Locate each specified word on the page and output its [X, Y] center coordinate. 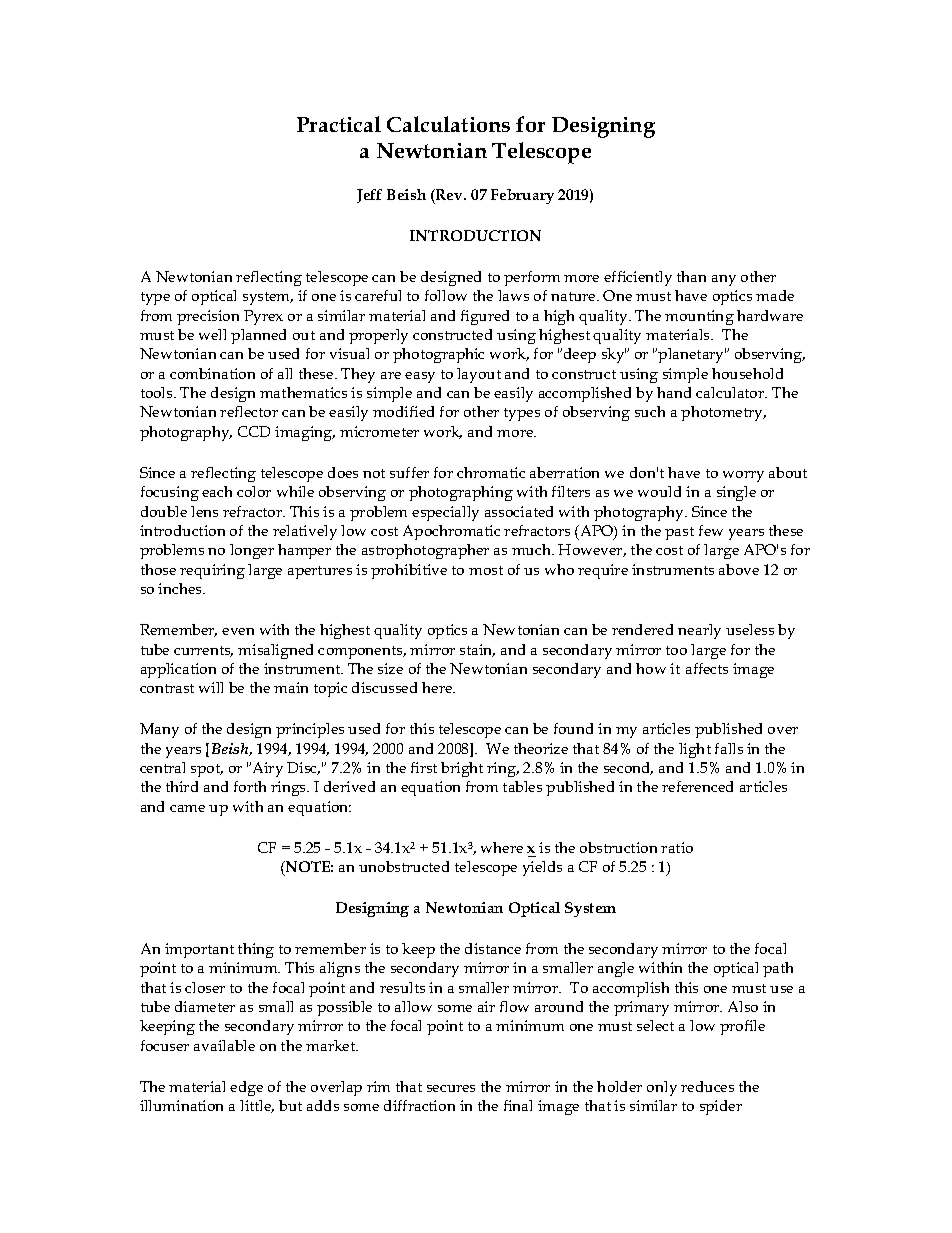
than [691, 276]
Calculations [448, 124]
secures [451, 1088]
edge [246, 1088]
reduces [707, 1086]
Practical [339, 124]
